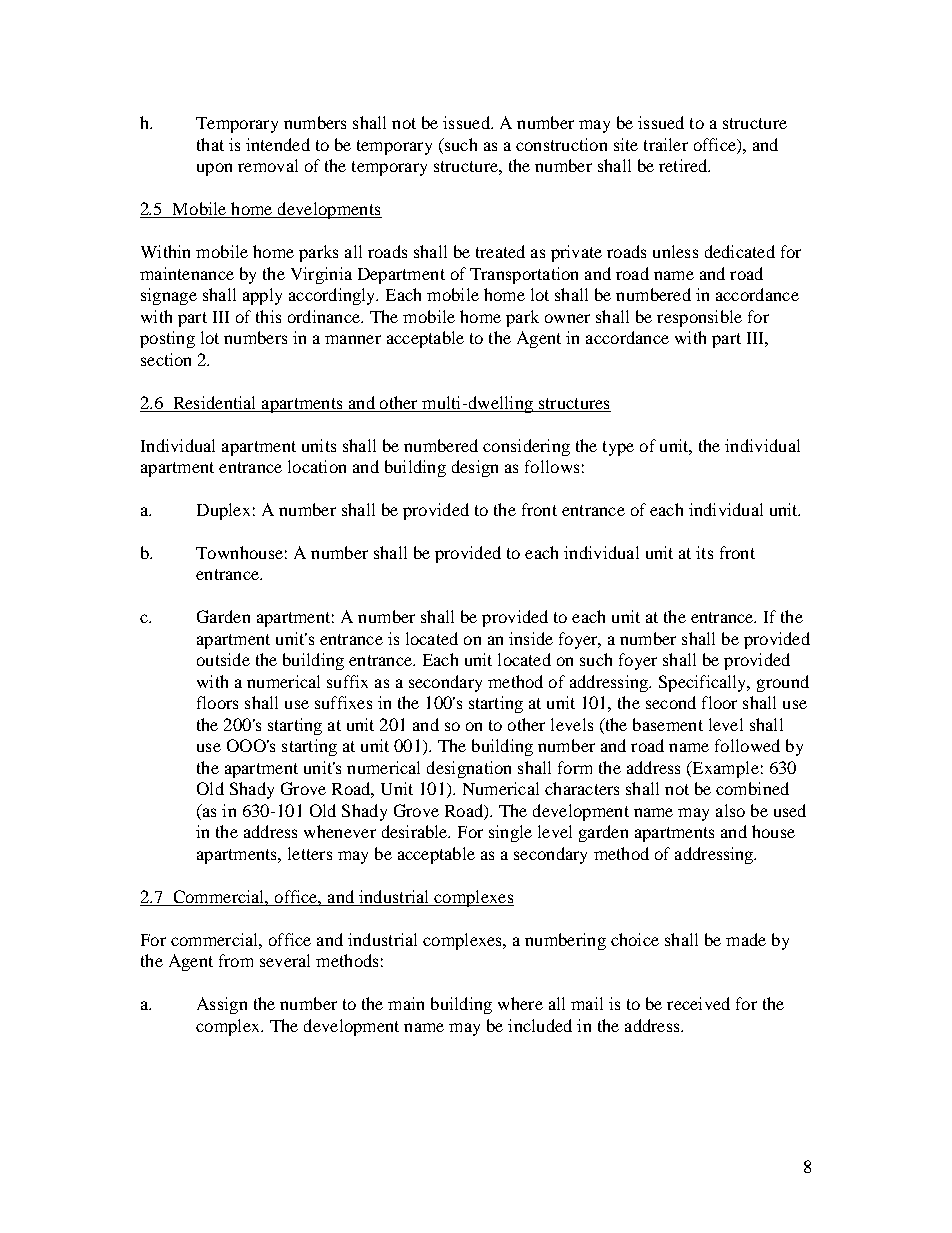  Describe the element at coordinates (520, 1003) in the image. I see `where` at that location.
